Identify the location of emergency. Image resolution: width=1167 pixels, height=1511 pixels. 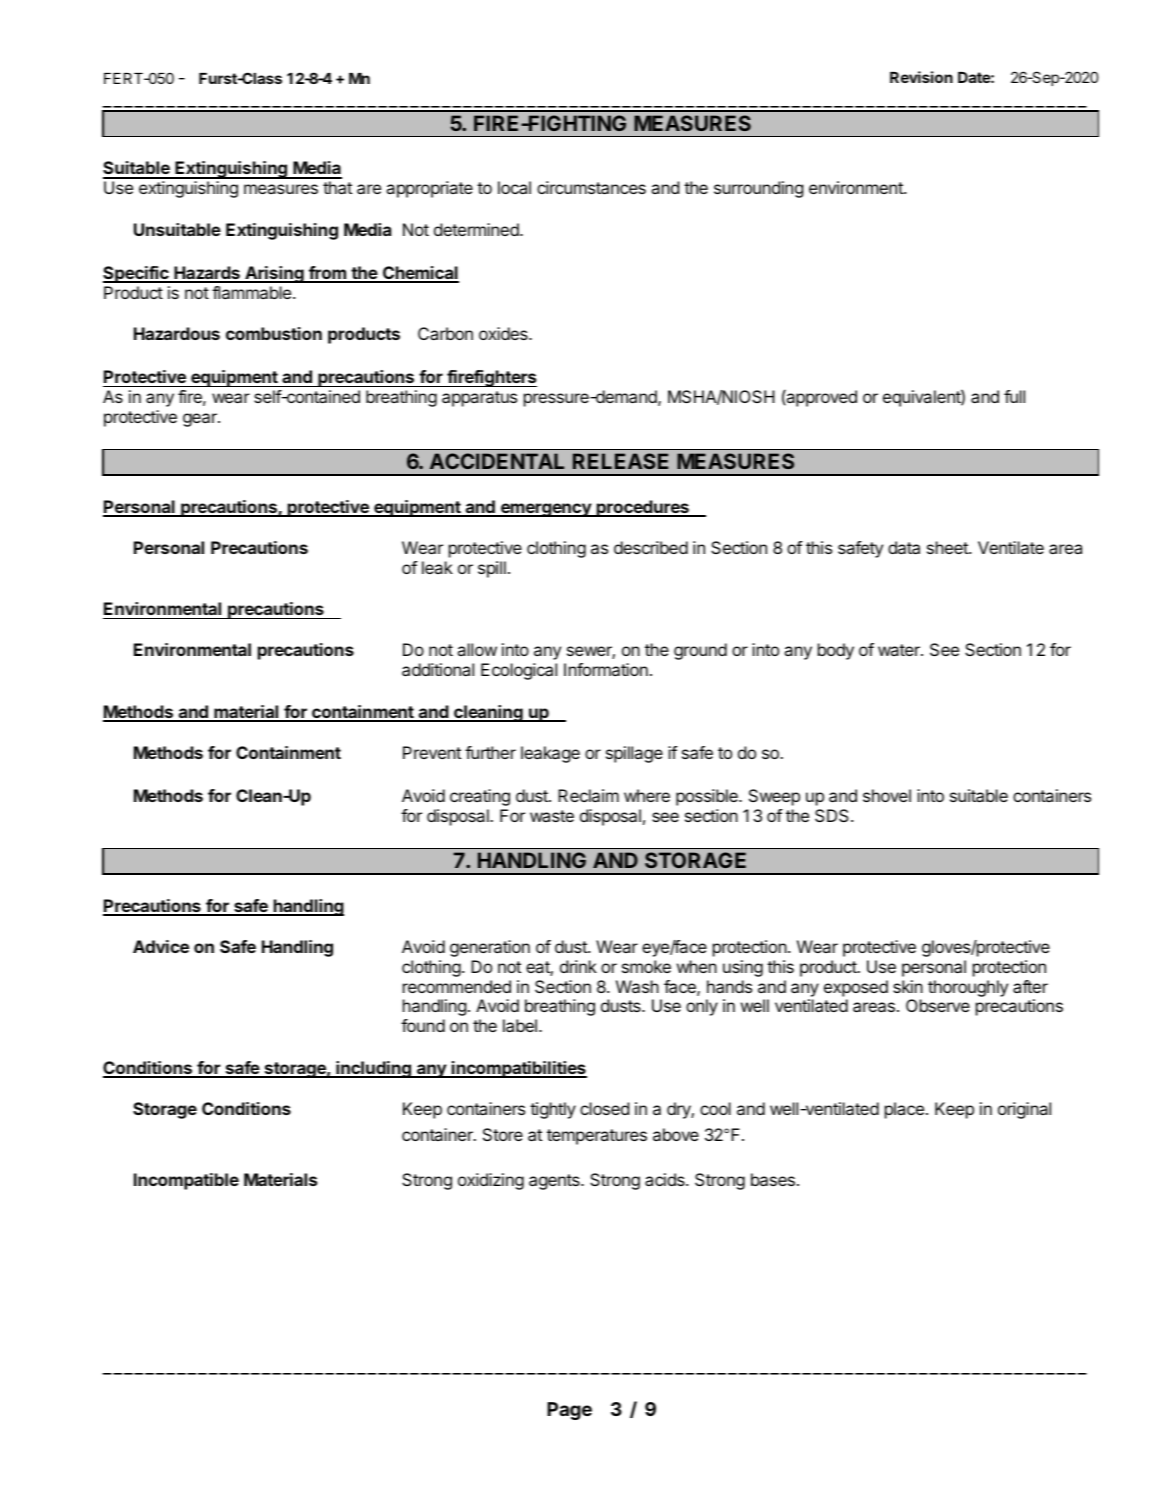
(546, 510).
